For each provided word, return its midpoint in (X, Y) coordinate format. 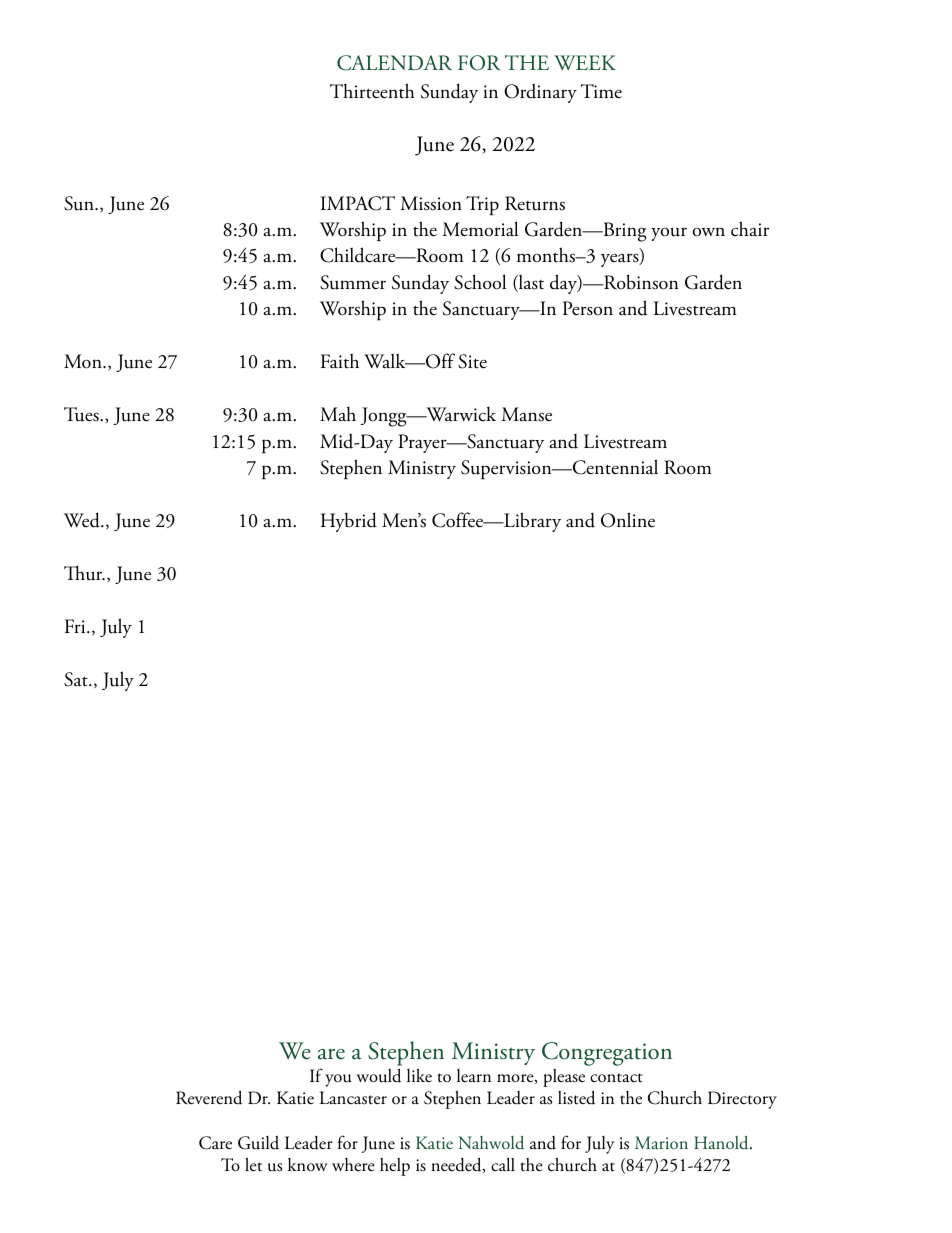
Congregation (607, 1054)
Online (628, 520)
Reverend (209, 1097)
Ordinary (540, 93)
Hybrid (349, 522)
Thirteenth (372, 91)
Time (601, 91)
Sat (77, 679)
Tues (82, 414)
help (395, 1167)
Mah (338, 414)
